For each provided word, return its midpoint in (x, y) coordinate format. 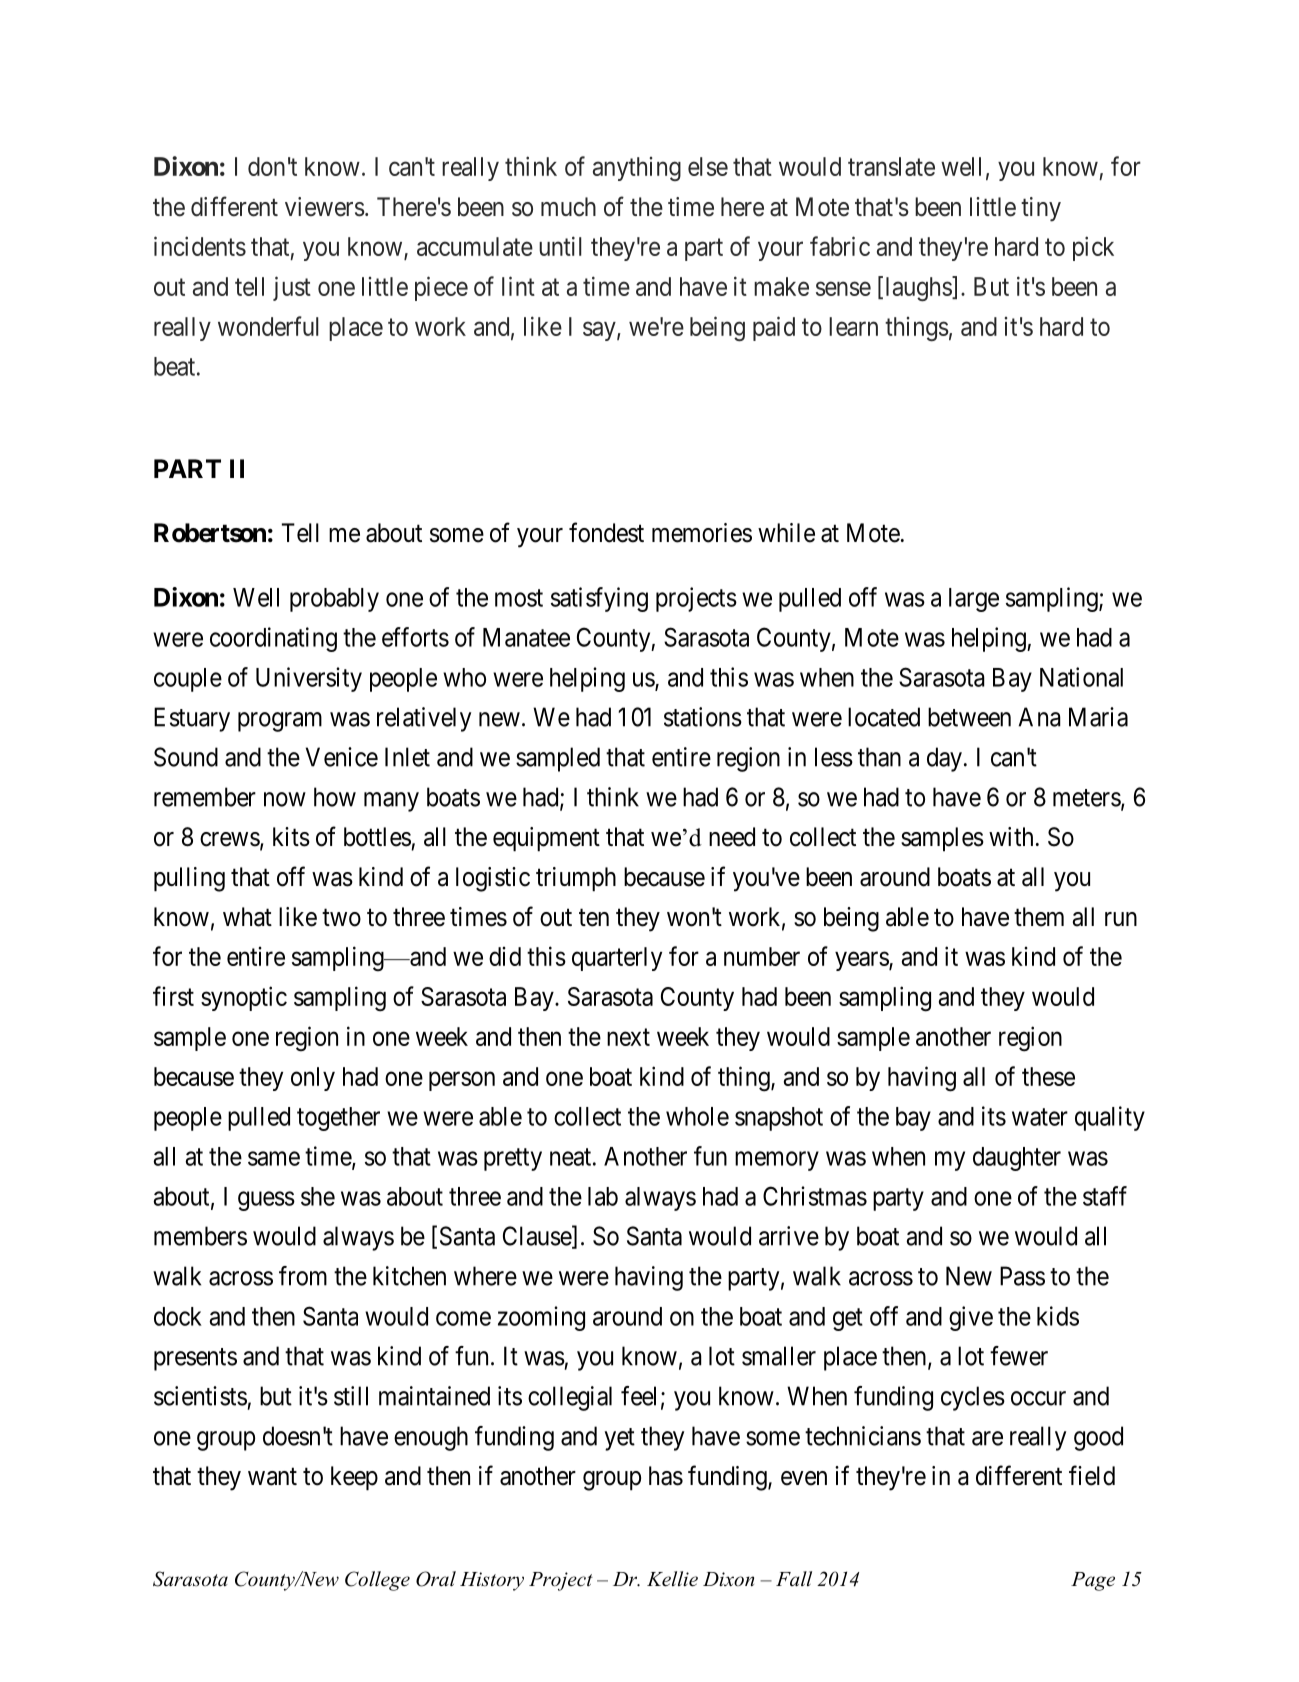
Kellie (672, 1579)
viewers (324, 207)
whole (697, 1116)
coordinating (273, 639)
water (1040, 1117)
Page (1093, 1581)
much (568, 207)
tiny (1041, 209)
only (313, 1079)
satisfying (599, 599)
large (974, 600)
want (272, 1477)
